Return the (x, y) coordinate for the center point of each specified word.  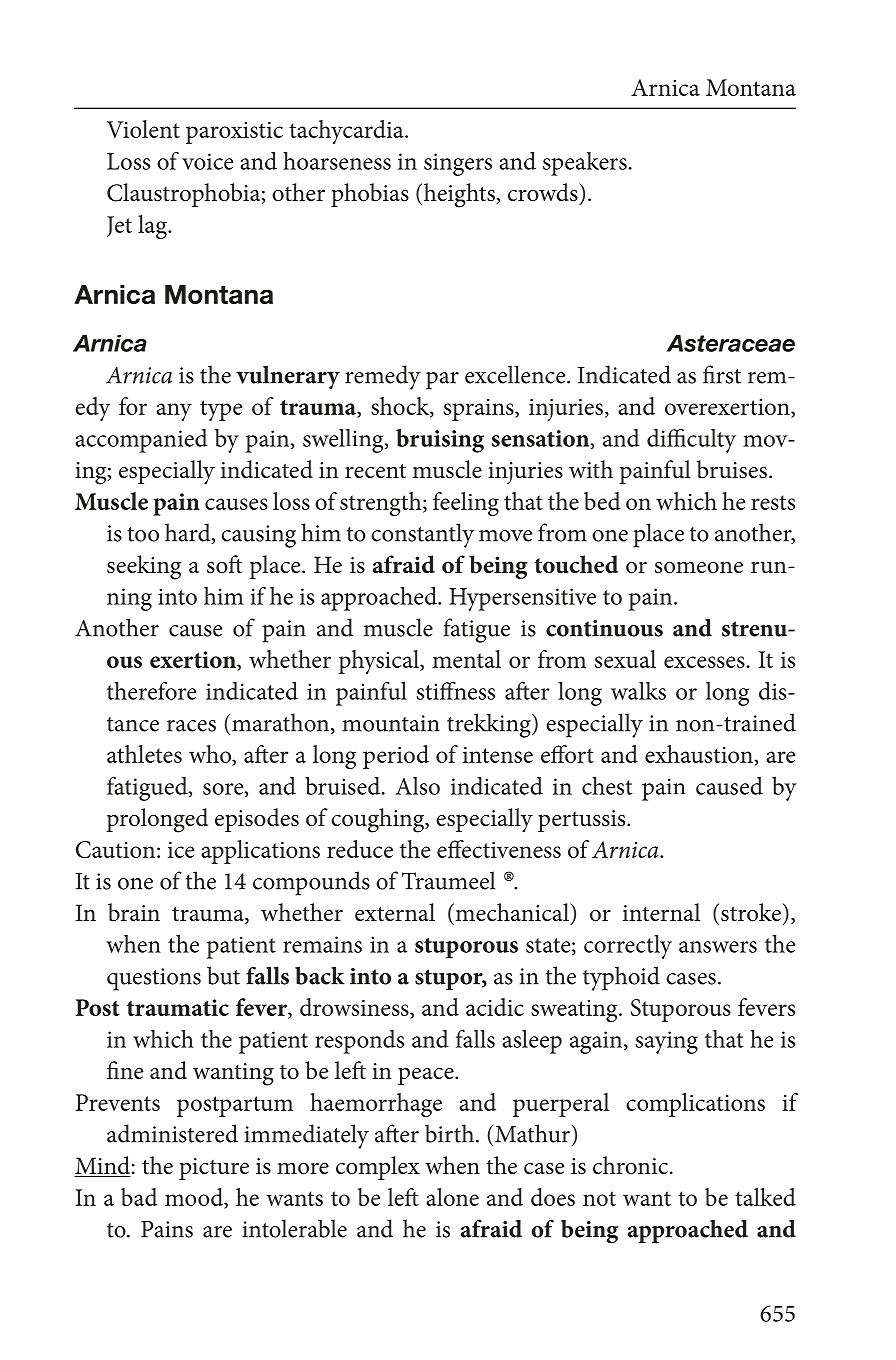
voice (207, 161)
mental (466, 659)
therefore (151, 691)
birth (451, 1133)
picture (214, 1169)
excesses (704, 662)
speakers (585, 164)
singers (458, 164)
